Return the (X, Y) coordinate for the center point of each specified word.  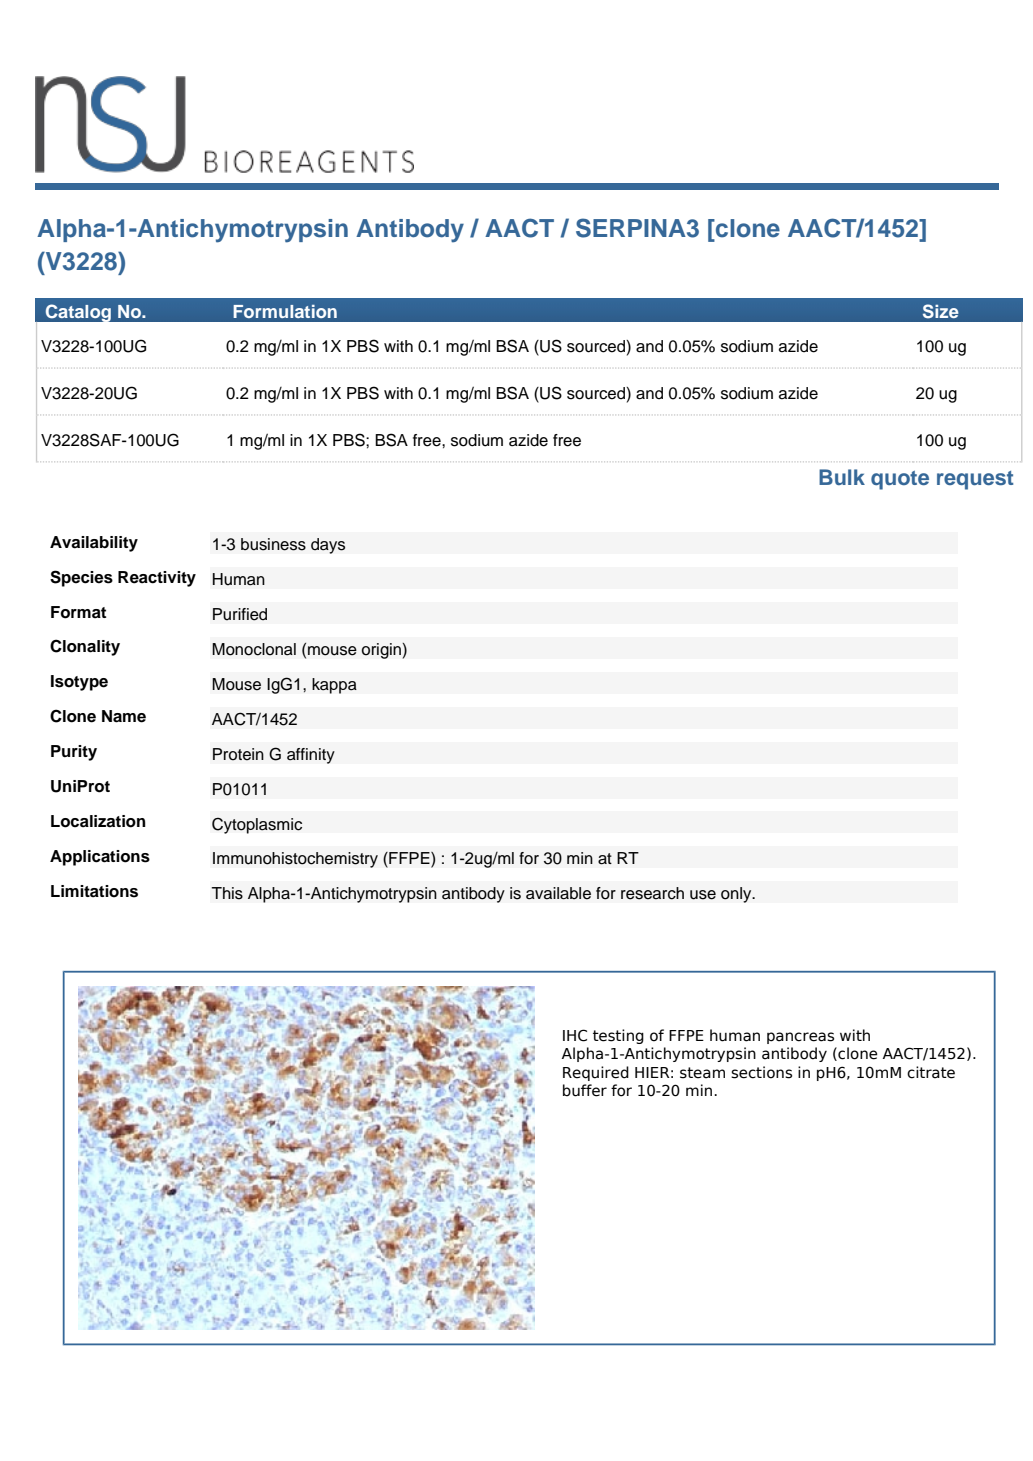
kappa (334, 686)
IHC (575, 1035)
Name (124, 716)
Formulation (285, 311)
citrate (931, 1072)
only (737, 895)
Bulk (842, 477)
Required (596, 1073)
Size (940, 311)
